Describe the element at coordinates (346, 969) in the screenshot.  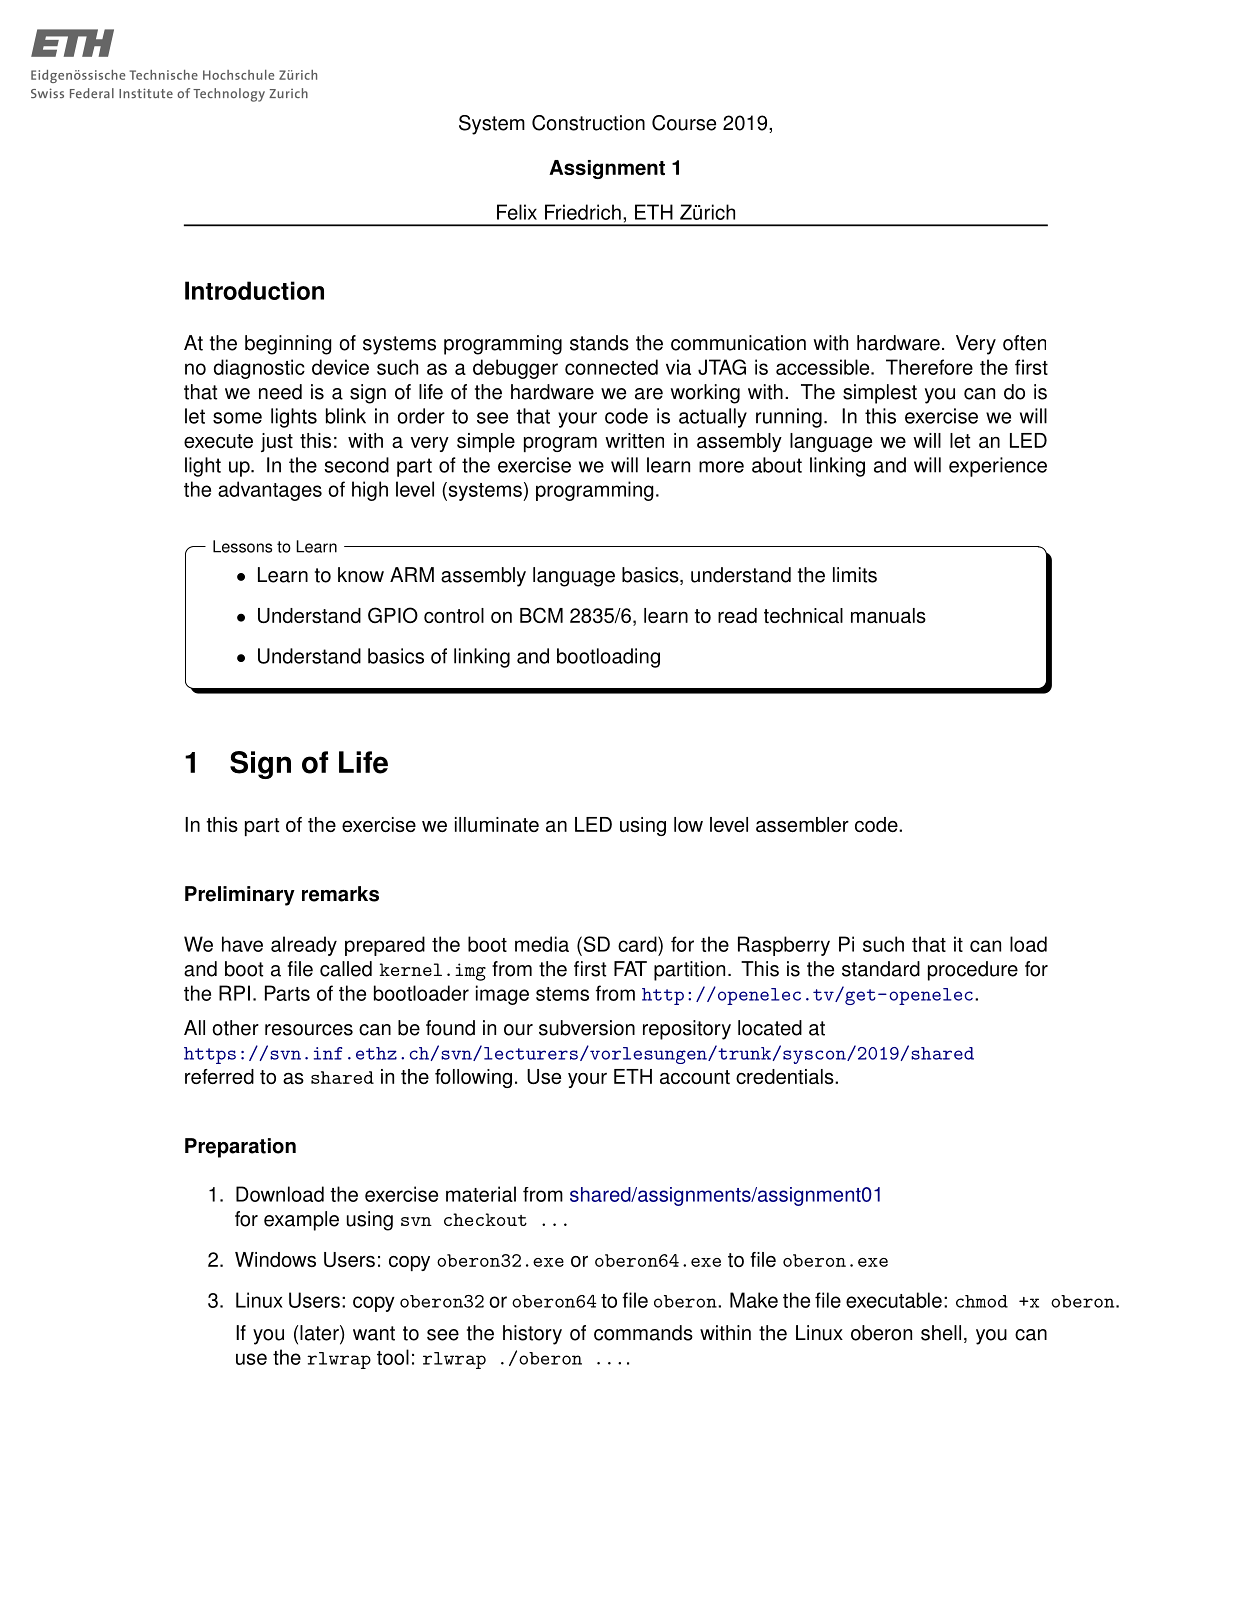
I see `called` at that location.
